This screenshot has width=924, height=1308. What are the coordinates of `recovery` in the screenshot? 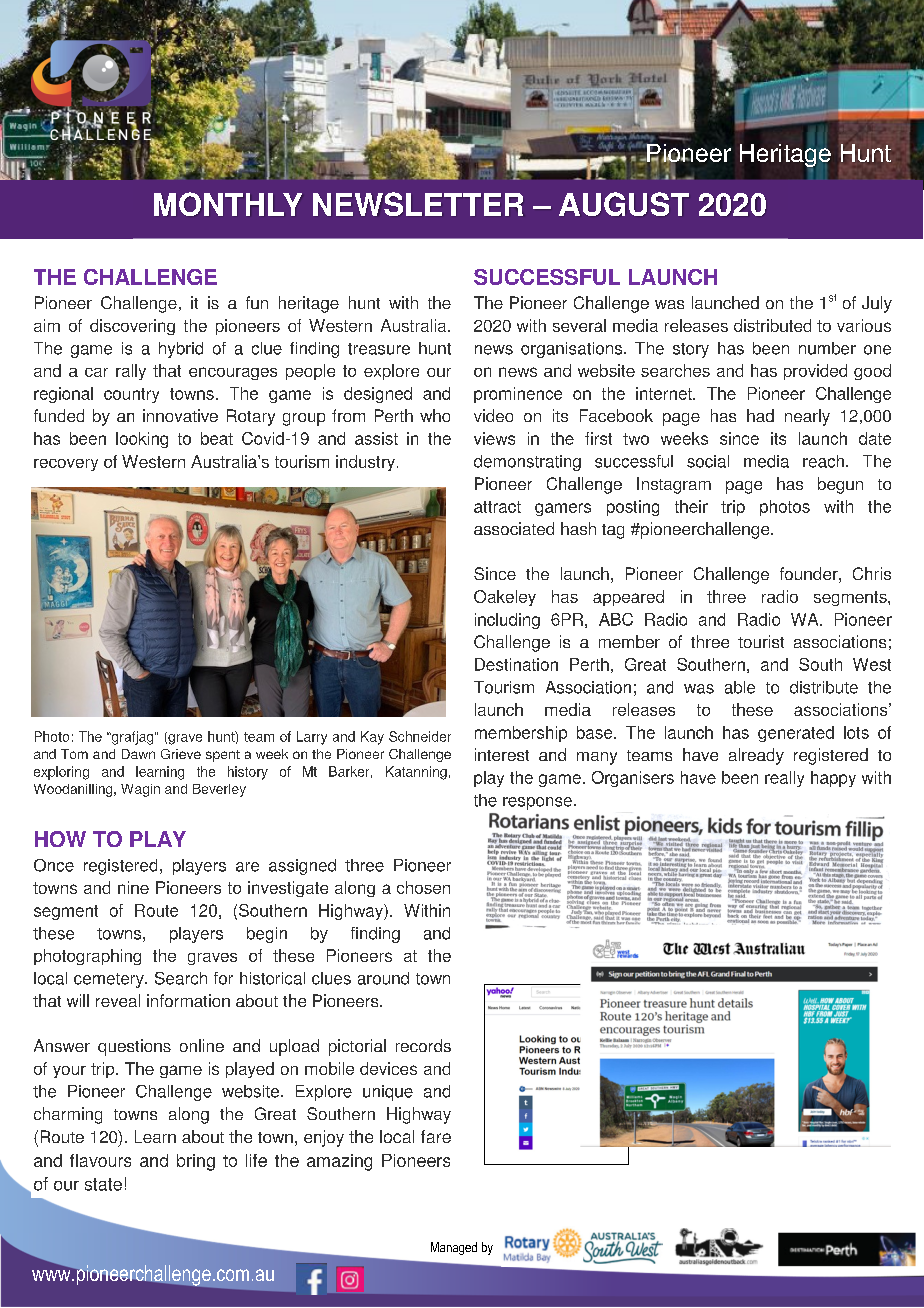 It's located at (66, 465).
